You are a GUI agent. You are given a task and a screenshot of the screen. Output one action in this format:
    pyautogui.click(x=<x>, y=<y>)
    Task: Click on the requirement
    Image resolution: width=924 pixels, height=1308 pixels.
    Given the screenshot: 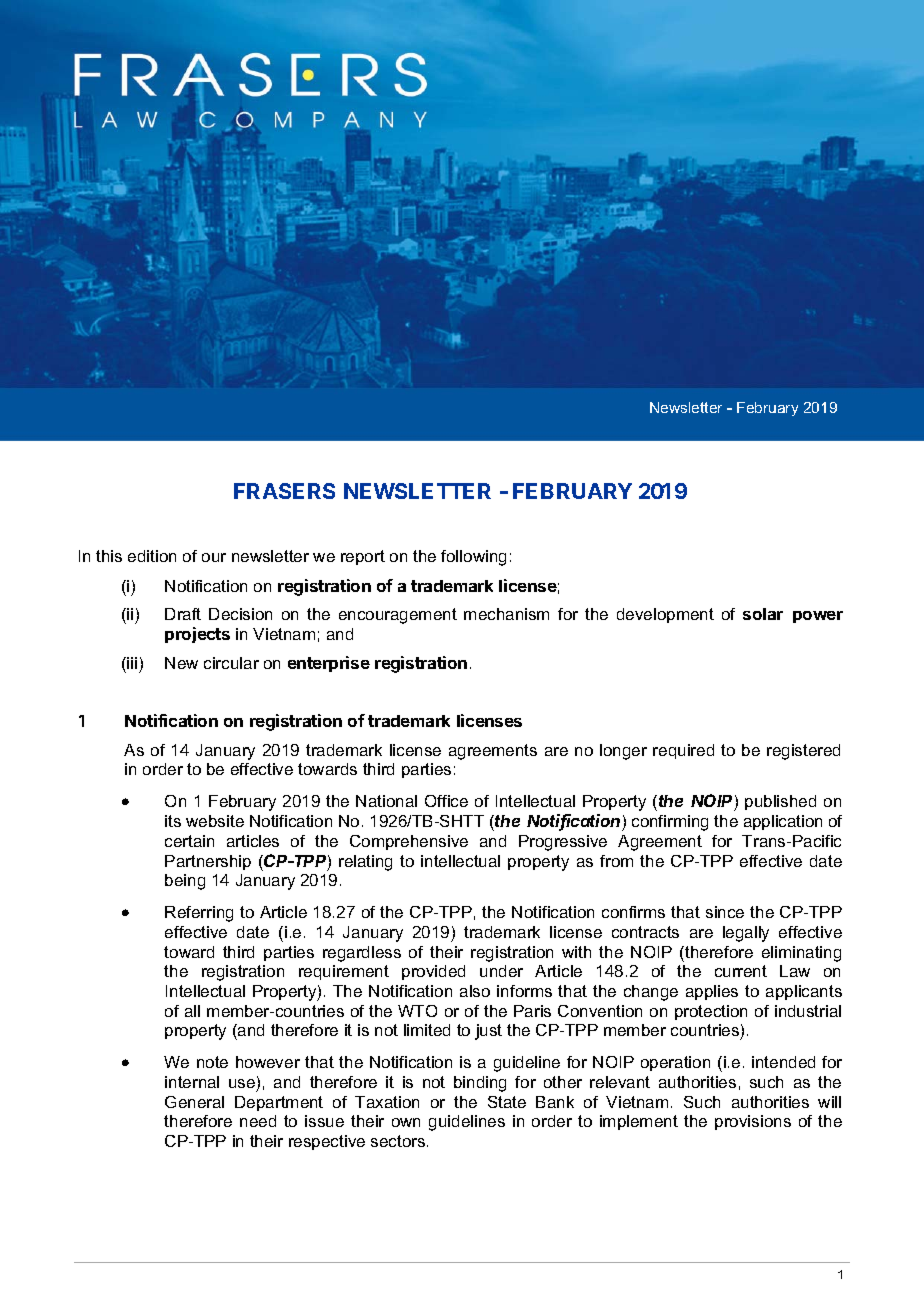 What is the action you would take?
    pyautogui.click(x=344, y=972)
